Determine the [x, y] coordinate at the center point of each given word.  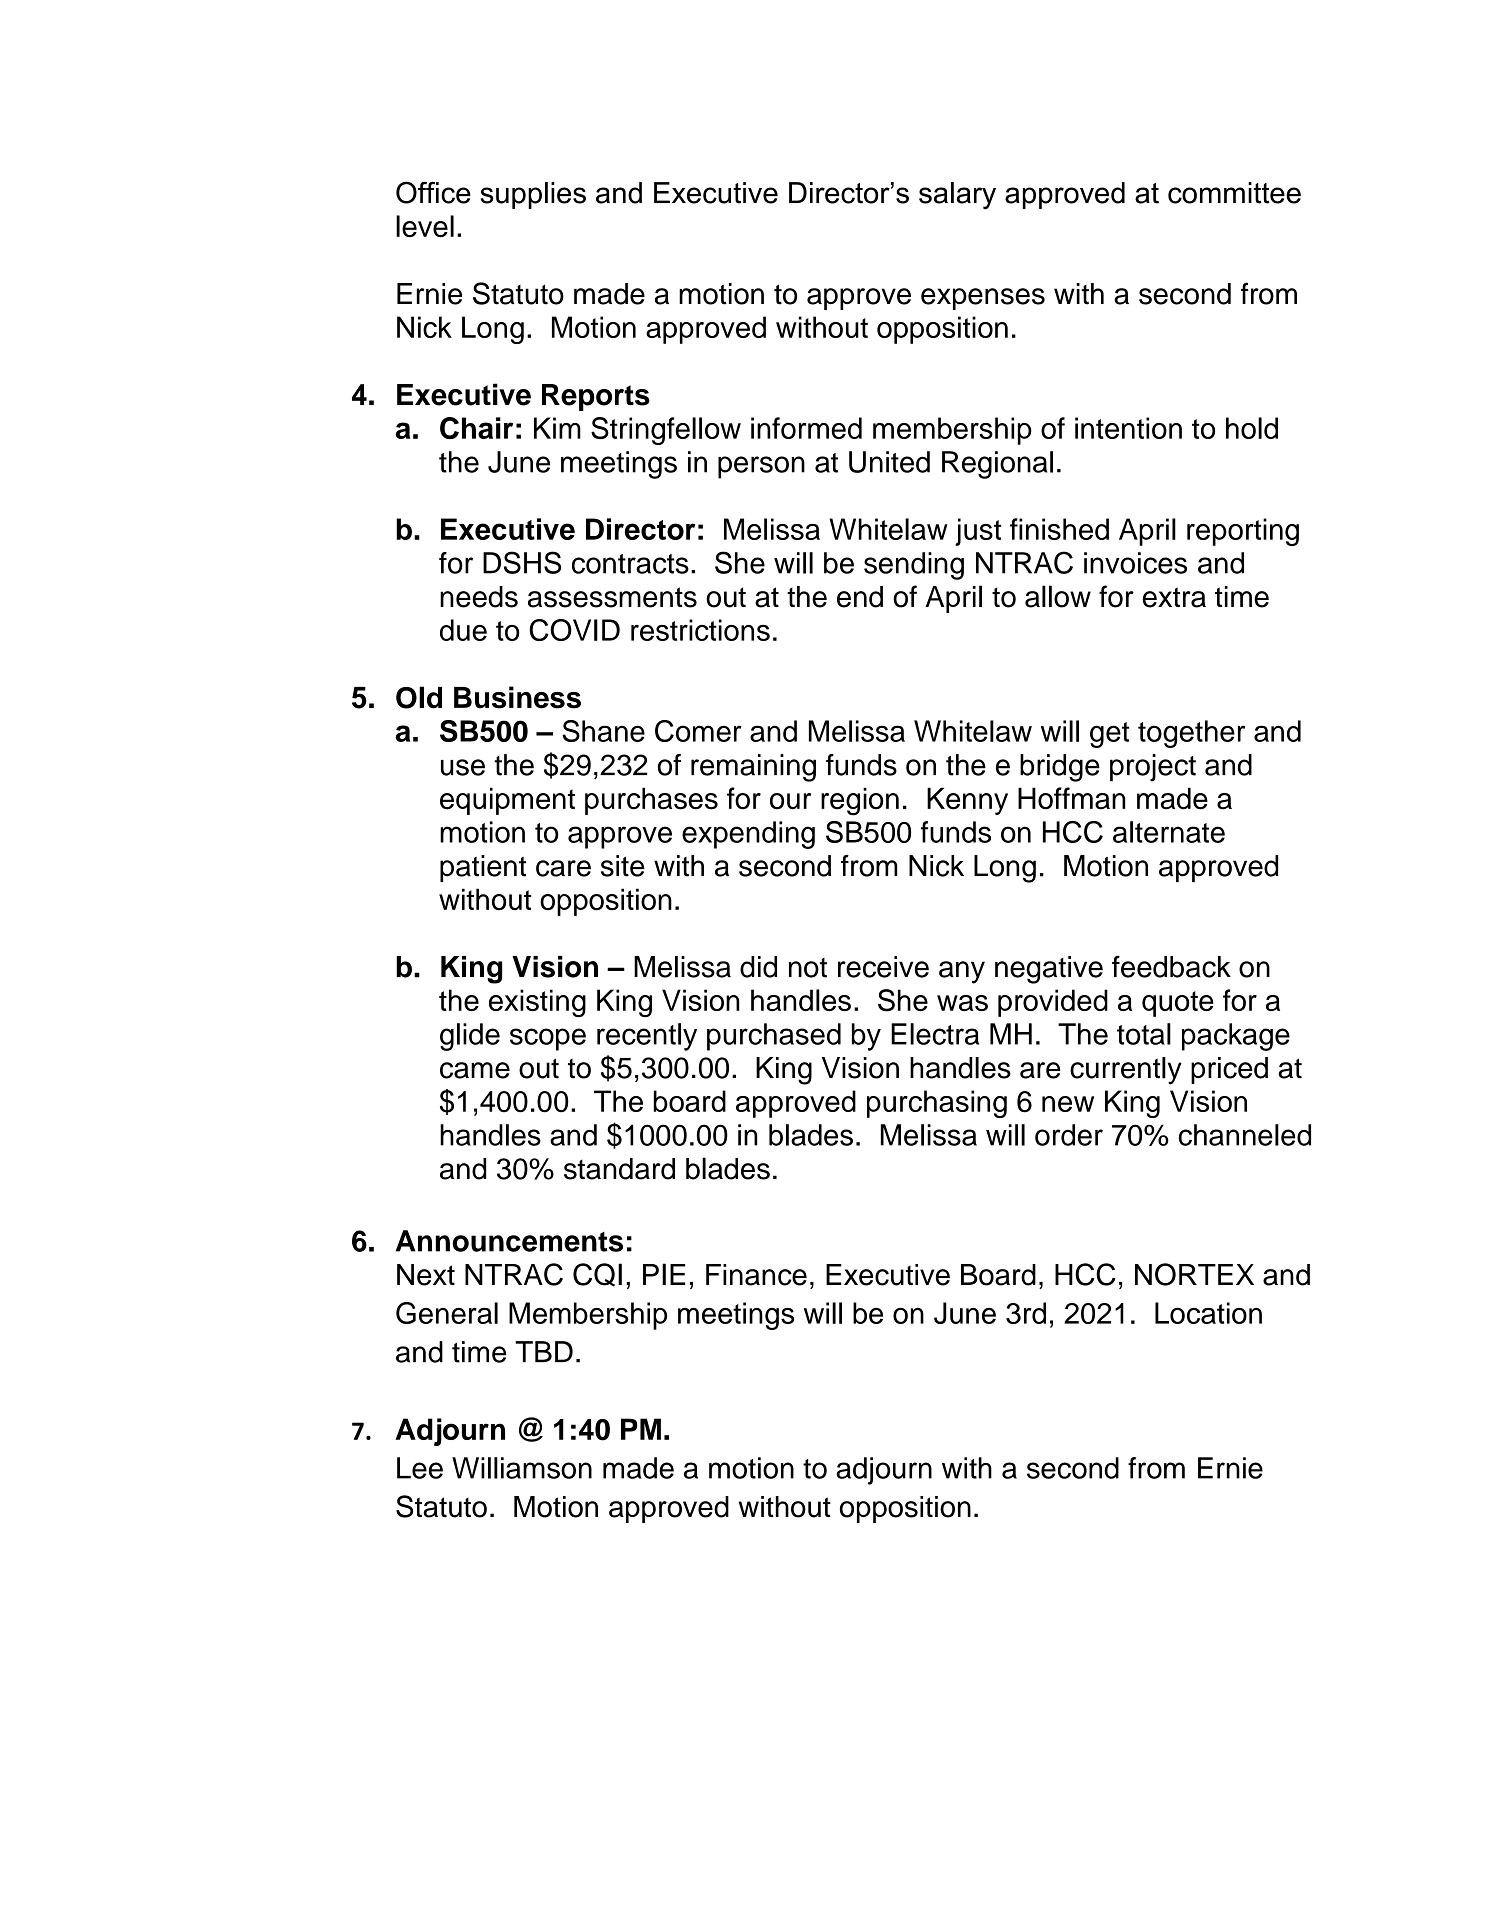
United [889, 462]
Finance [756, 1275]
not [808, 968]
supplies [533, 195]
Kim [557, 428]
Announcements [509, 1241]
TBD [544, 1351]
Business [517, 697]
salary [957, 196]
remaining [753, 768]
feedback [1171, 967]
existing [537, 1003]
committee [1234, 193]
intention [1128, 428]
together [1191, 734]
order [1069, 1135]
